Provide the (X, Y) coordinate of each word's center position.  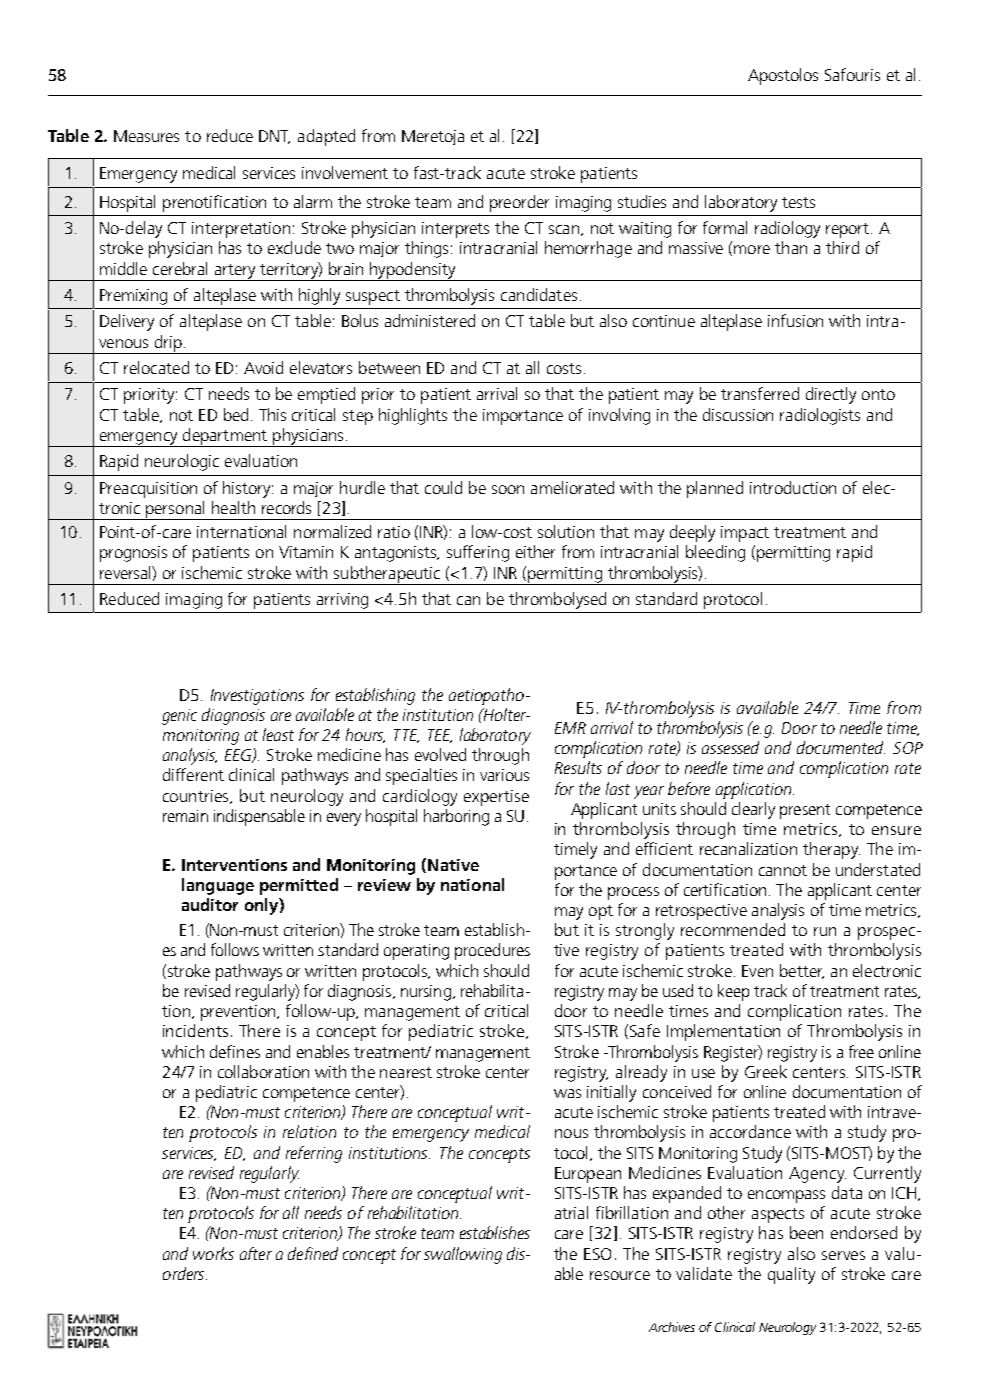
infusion (795, 320)
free (861, 1051)
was (567, 1093)
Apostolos (783, 76)
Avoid (263, 367)
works (213, 1253)
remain (185, 816)
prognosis (133, 554)
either (535, 551)
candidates (539, 294)
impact (745, 534)
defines (235, 1051)
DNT (274, 137)
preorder (519, 203)
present (805, 811)
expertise (496, 798)
